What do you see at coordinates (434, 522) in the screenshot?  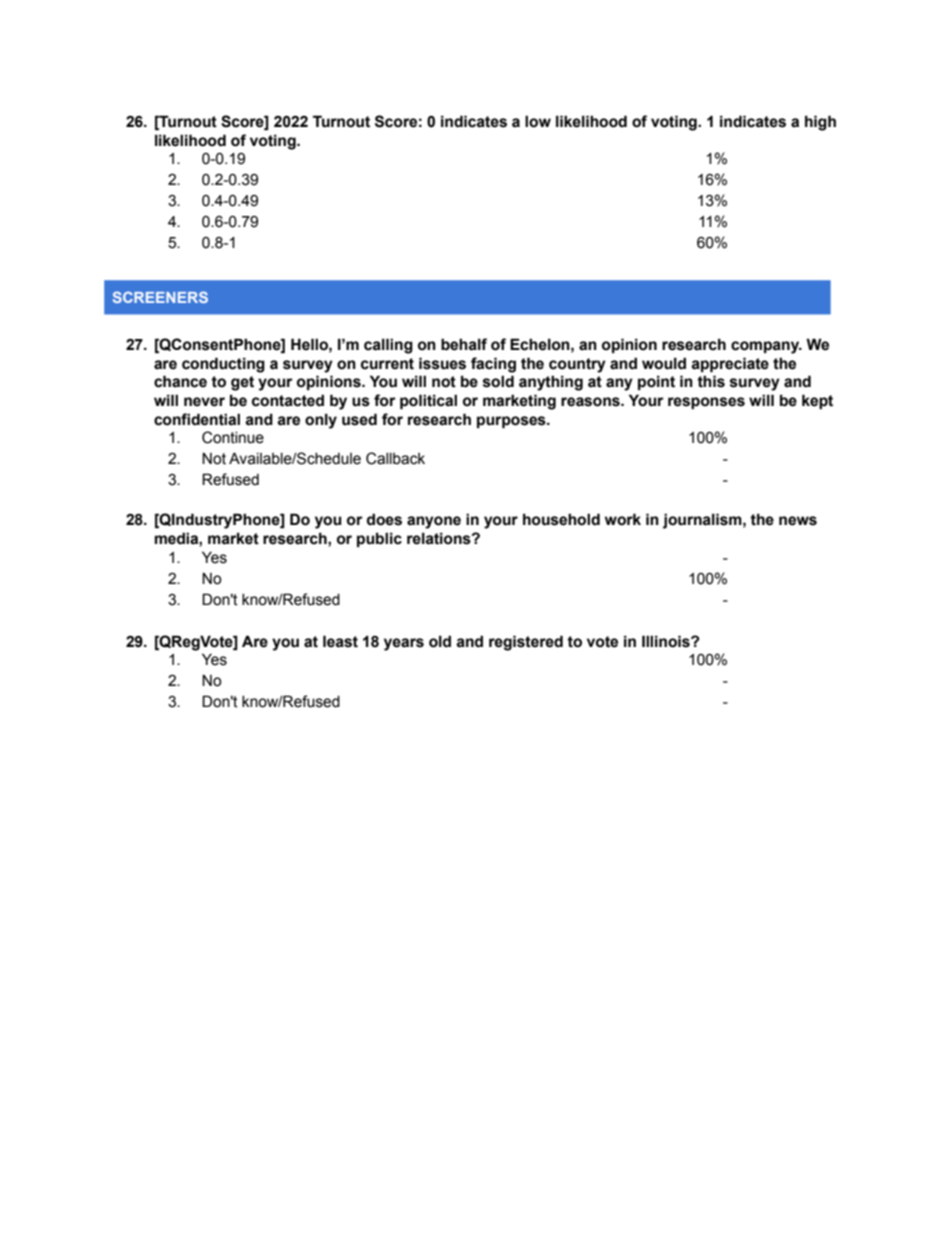 I see `anyone` at bounding box center [434, 522].
